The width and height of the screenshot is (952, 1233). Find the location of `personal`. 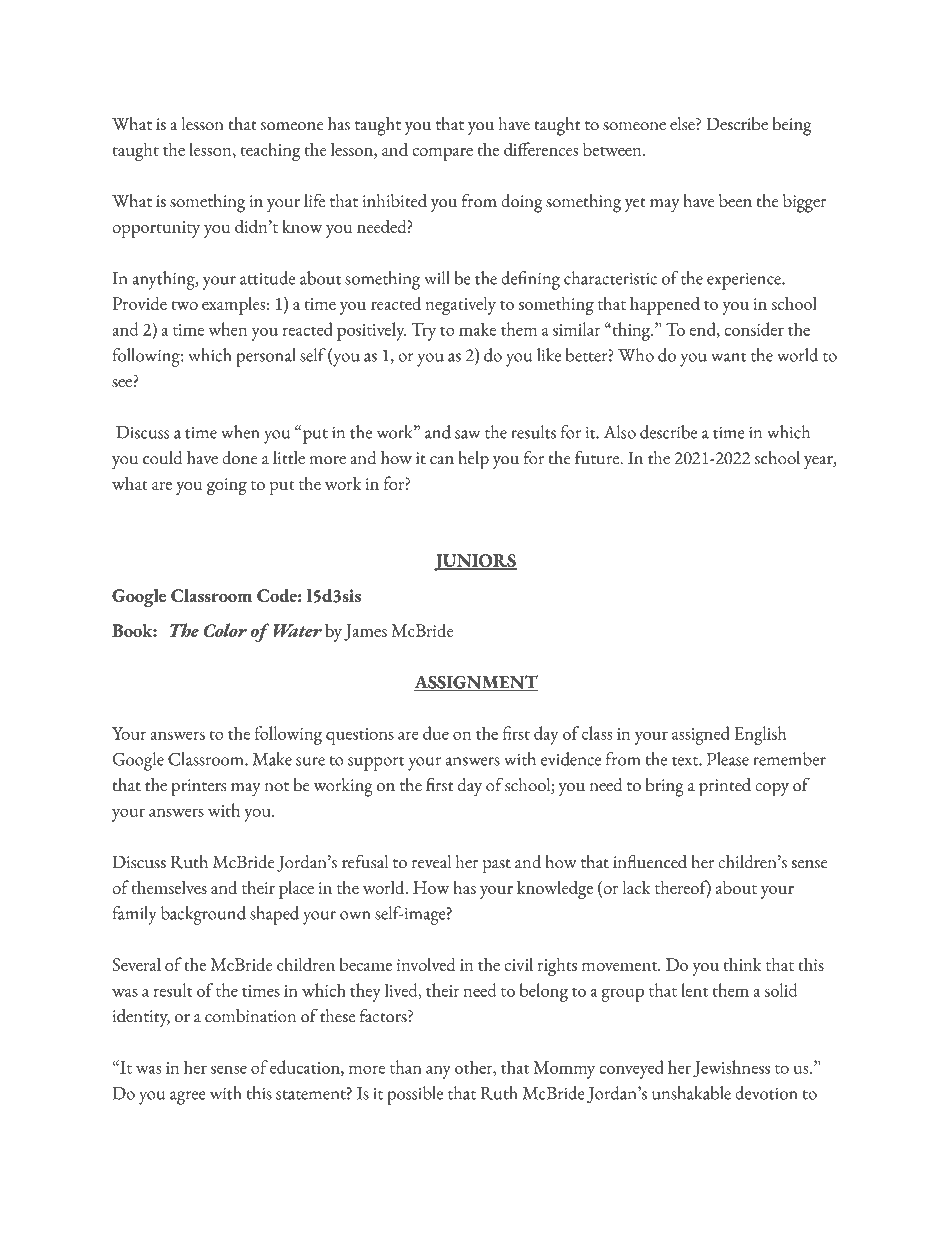

personal is located at coordinates (266, 357).
